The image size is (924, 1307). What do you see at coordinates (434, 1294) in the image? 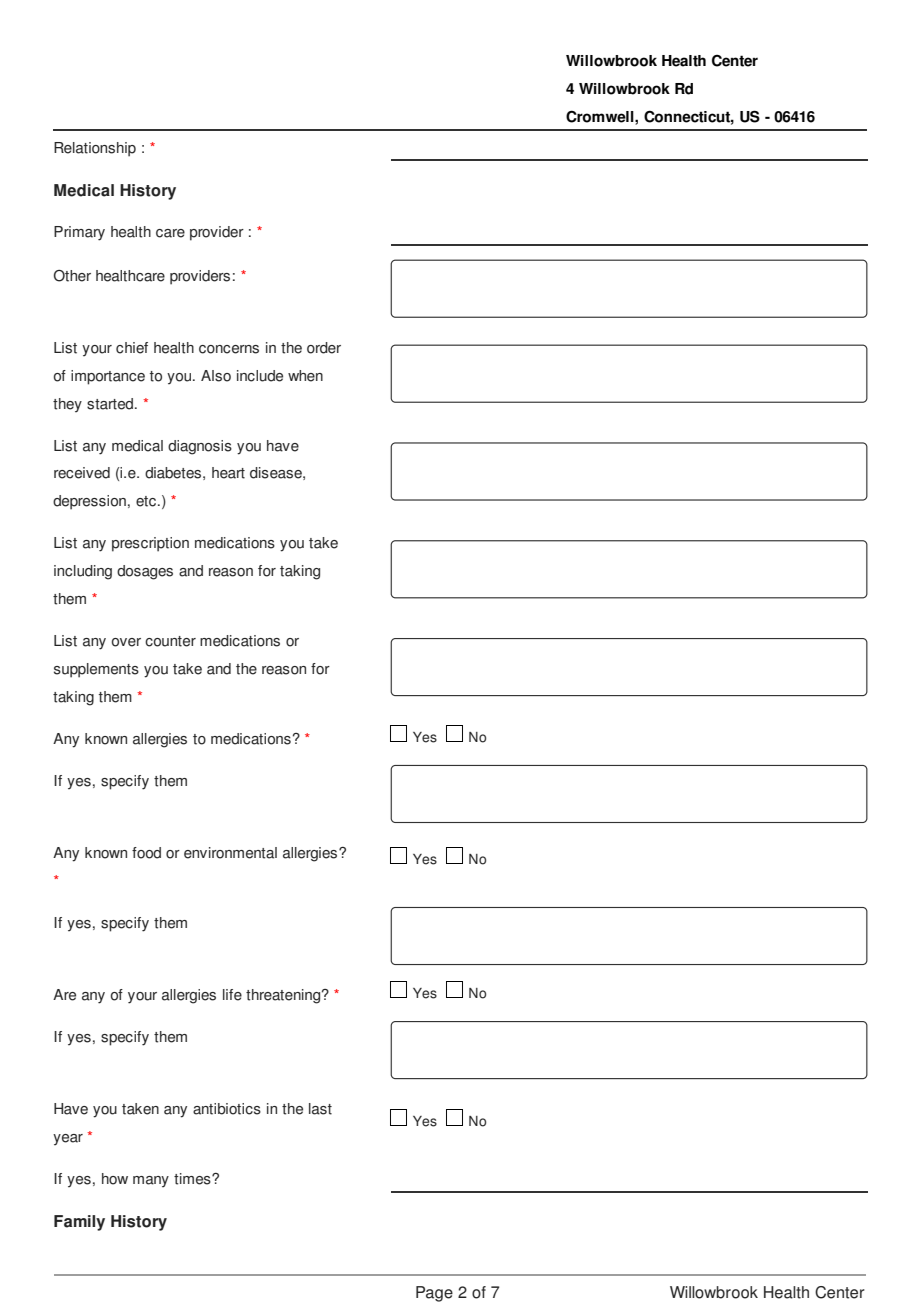
I see `Page` at bounding box center [434, 1294].
